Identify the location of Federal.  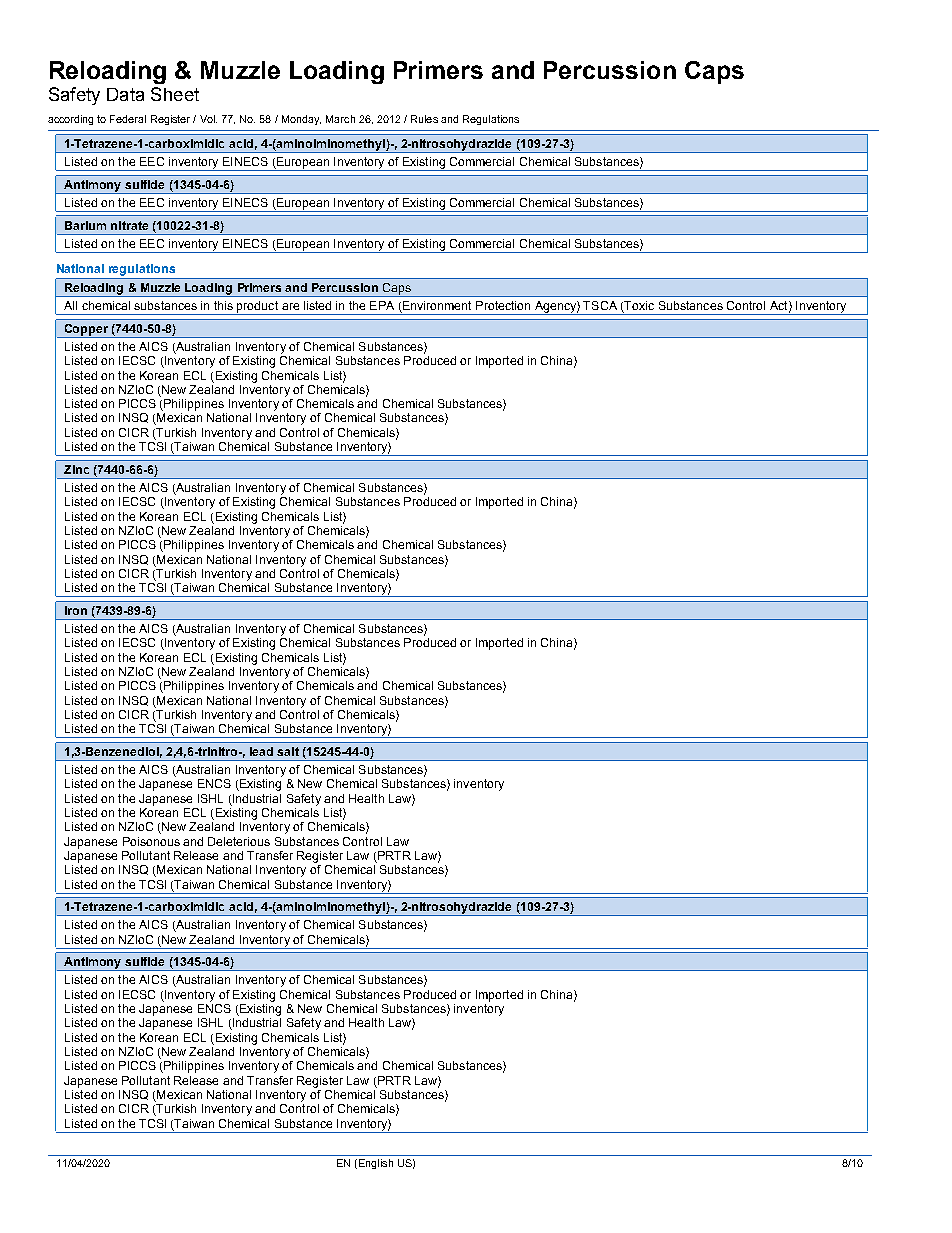
(128, 119).
